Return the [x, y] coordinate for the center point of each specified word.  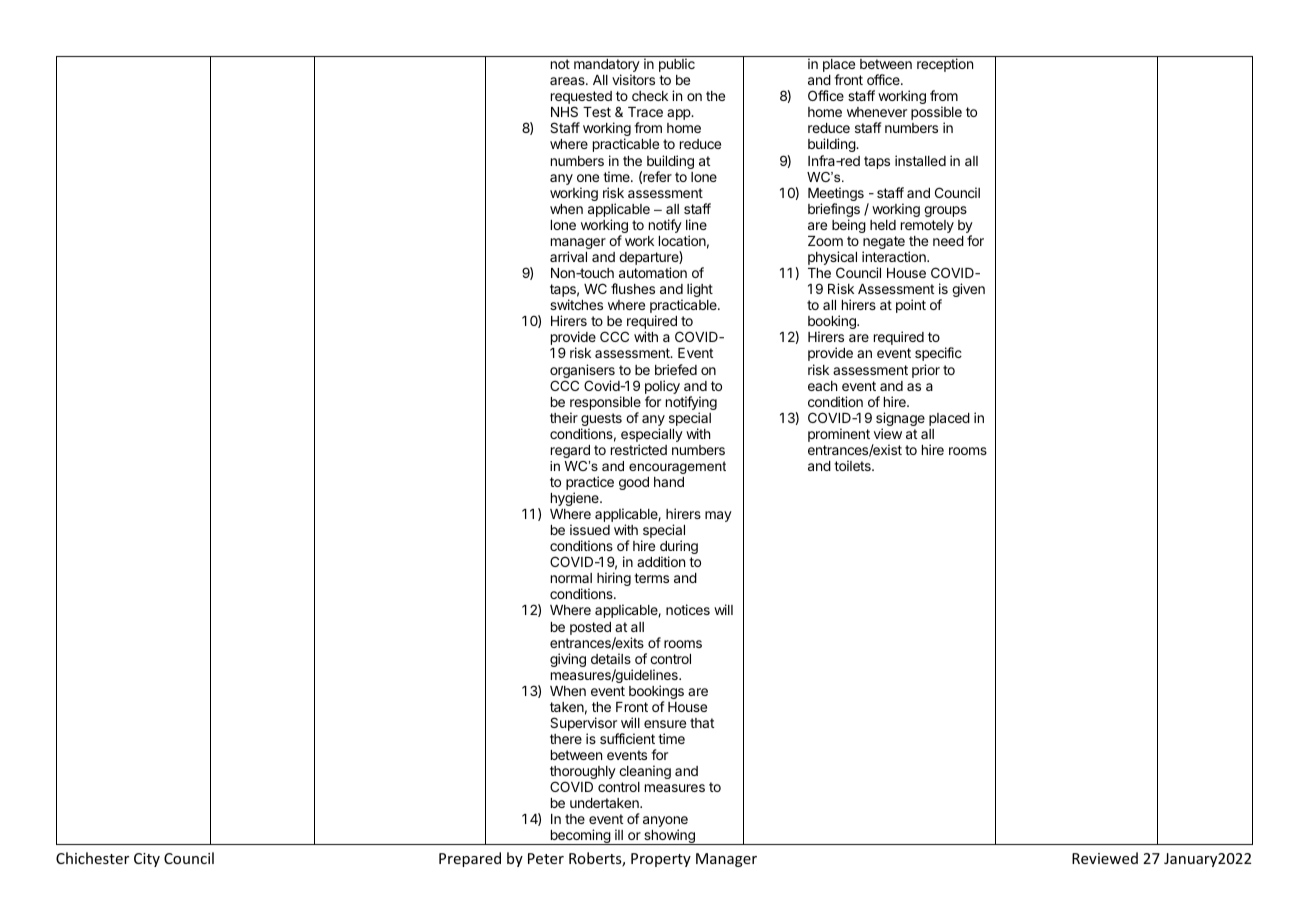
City [147, 860]
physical [832, 259]
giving [568, 660]
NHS [564, 111]
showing [669, 837]
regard [570, 451]
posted [590, 628]
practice [590, 484]
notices [688, 609]
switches [576, 304]
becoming [580, 837]
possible [936, 114]
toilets [853, 465]
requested [581, 99]
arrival [568, 256]
